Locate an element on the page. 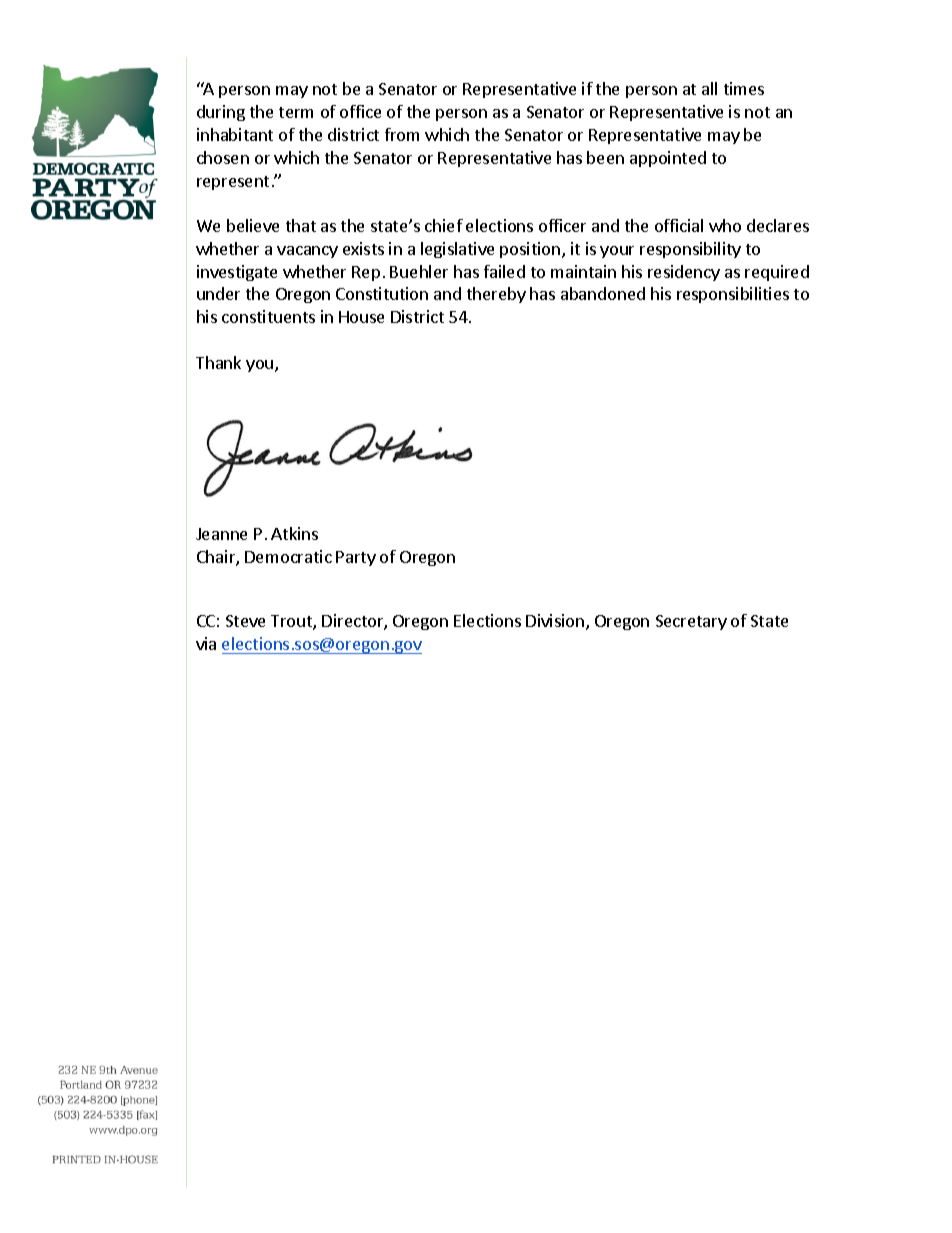  Steve is located at coordinates (245, 621).
